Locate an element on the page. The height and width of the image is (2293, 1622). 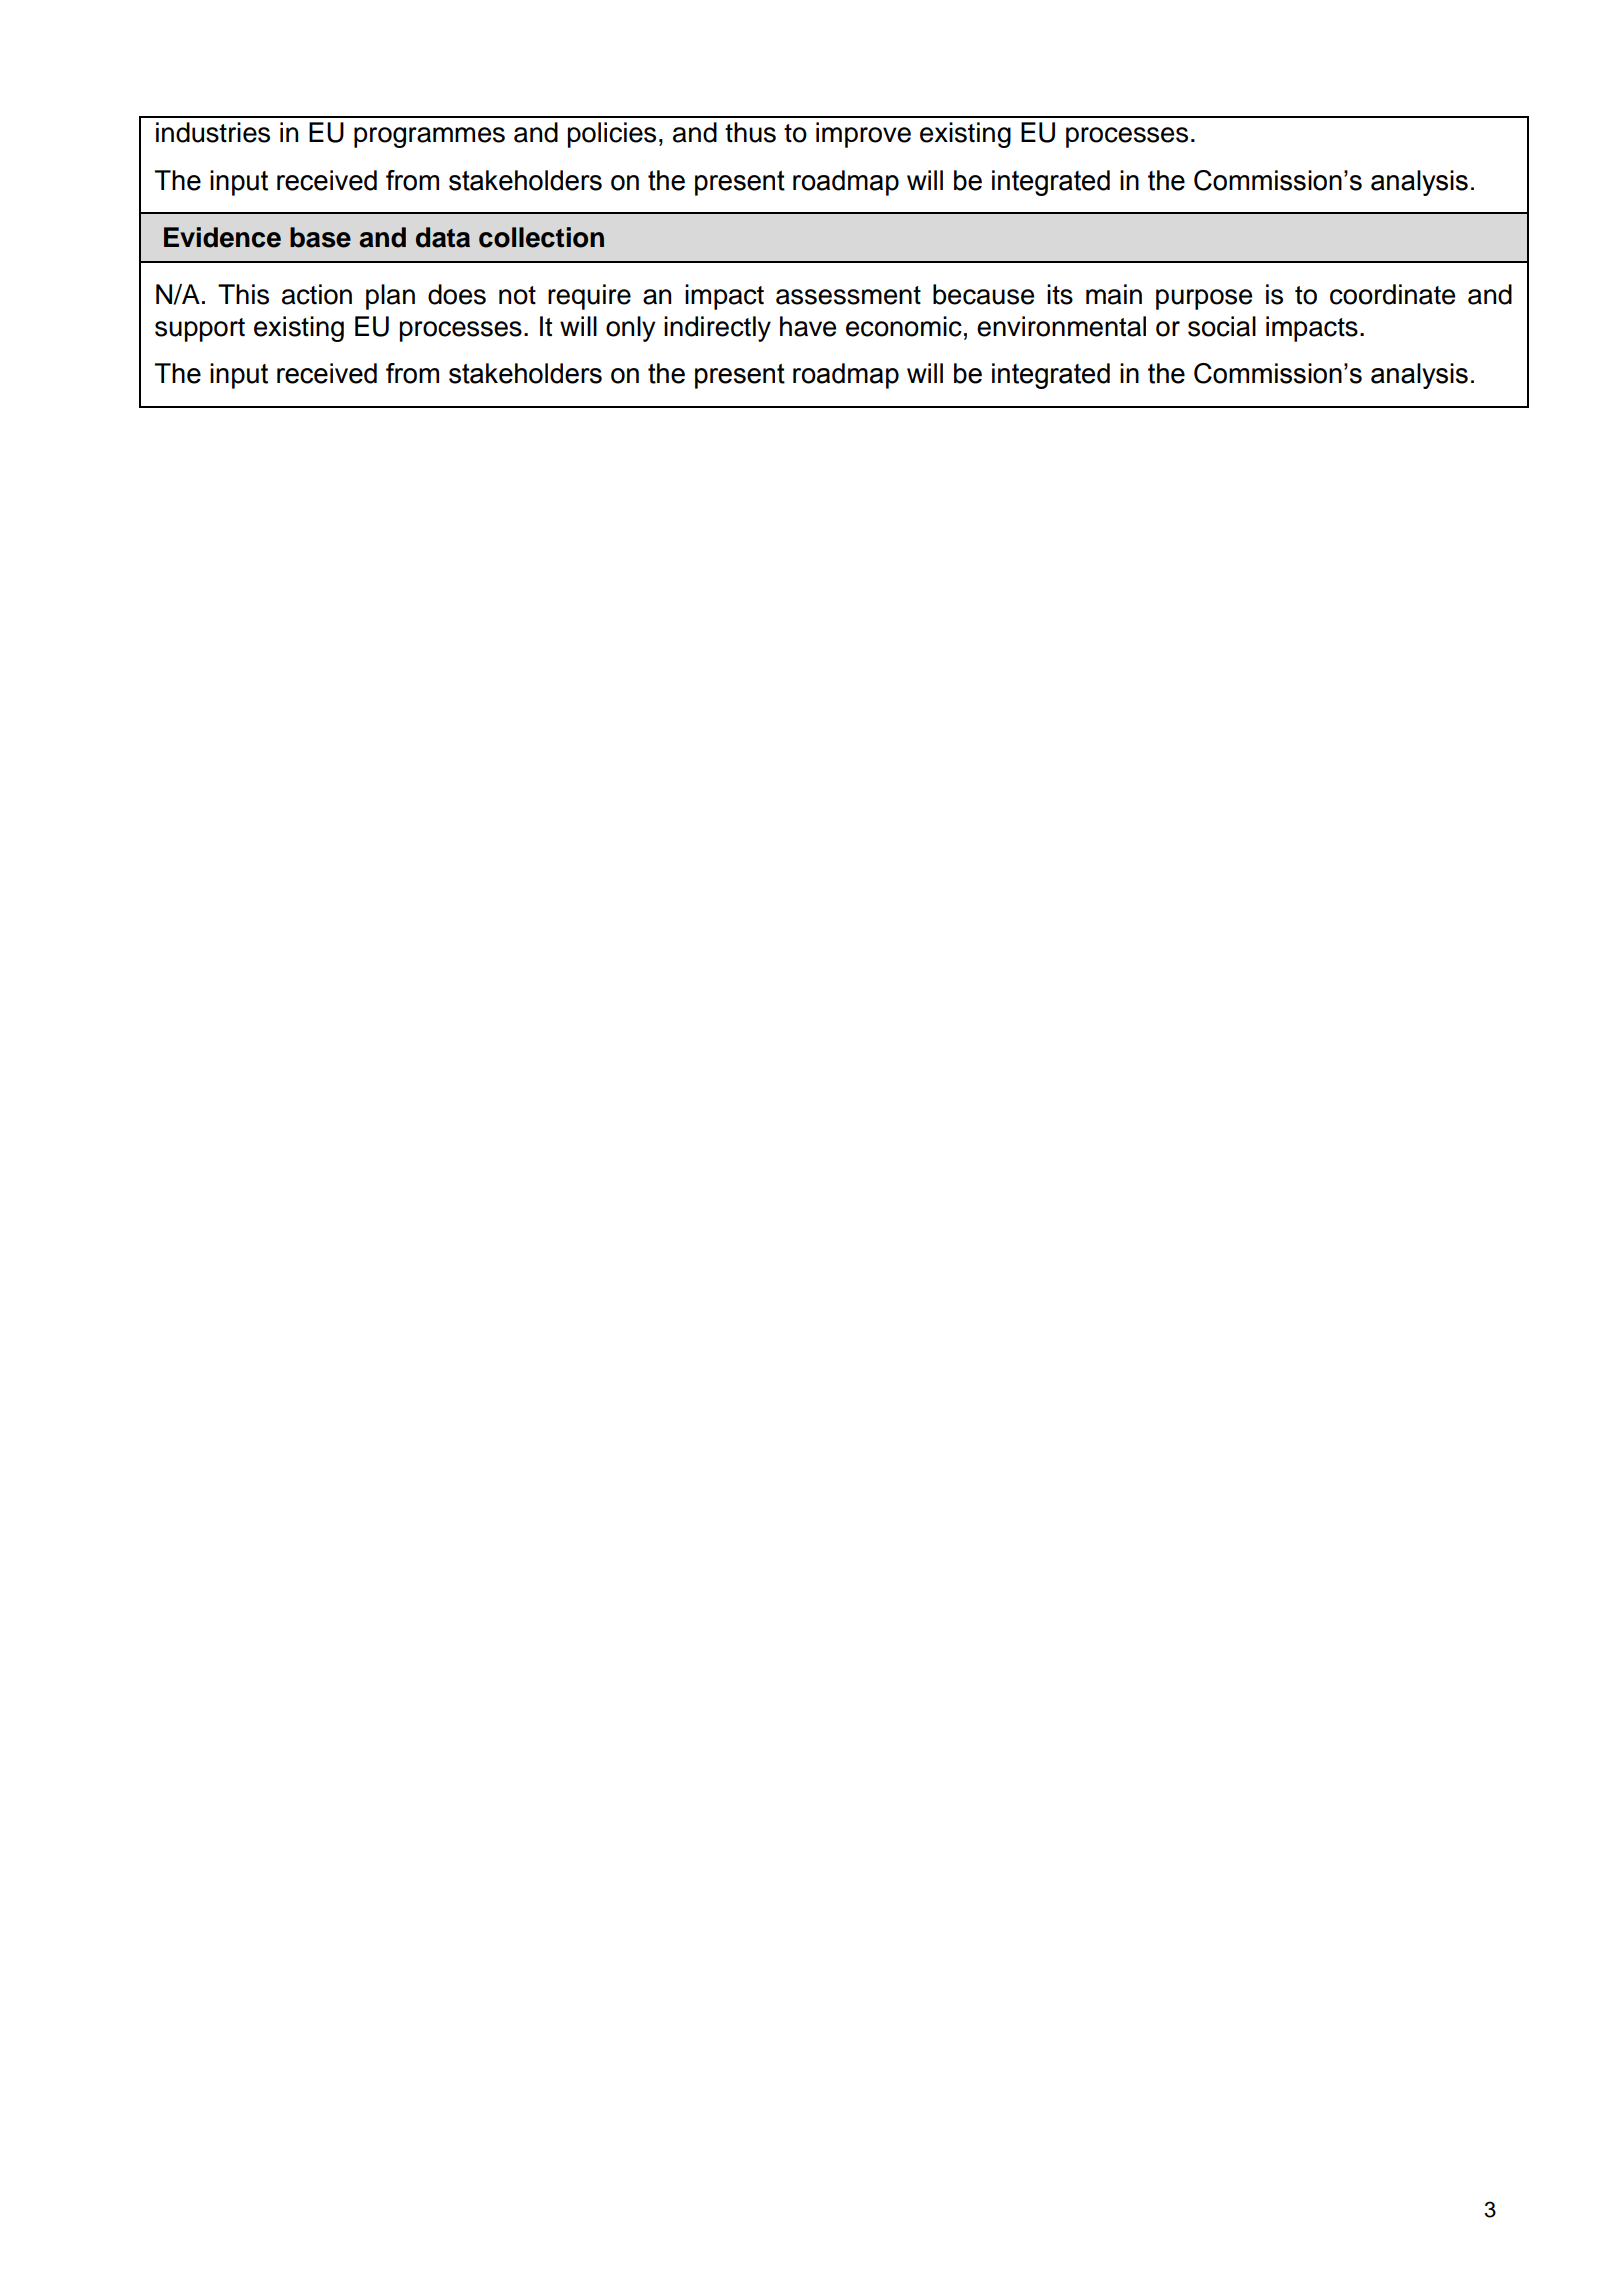
improve is located at coordinates (863, 135).
